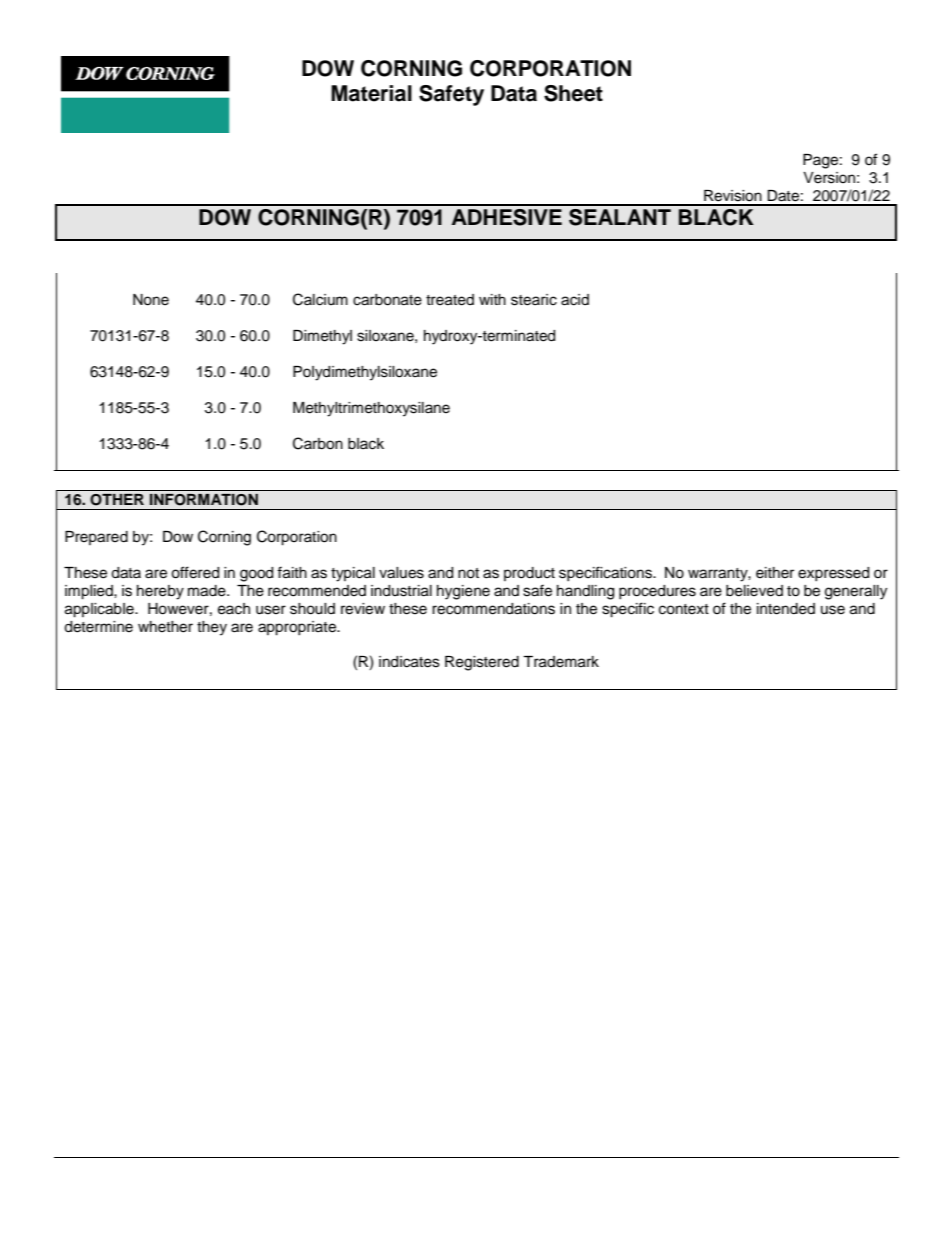 The image size is (952, 1233). I want to click on Sheet, so click(573, 93).
